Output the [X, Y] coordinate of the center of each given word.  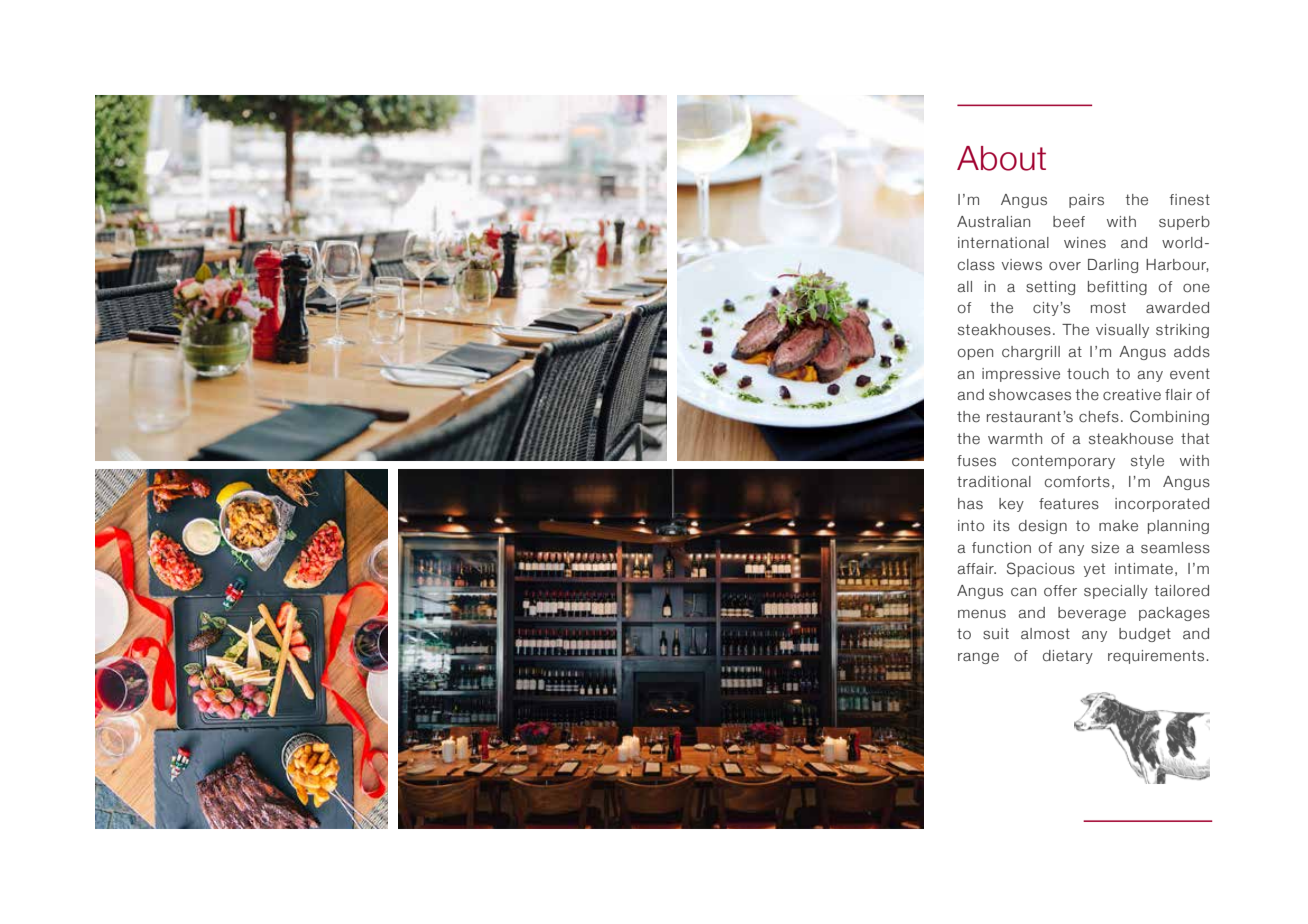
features [1069, 504]
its [1002, 525]
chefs [1099, 417]
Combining [1169, 417]
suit [996, 634]
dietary [1068, 657]
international [1003, 243]
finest [1190, 200]
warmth [1015, 439]
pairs [1086, 201]
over [1065, 266]
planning [1178, 527]
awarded [1177, 308]
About [1001, 158]
